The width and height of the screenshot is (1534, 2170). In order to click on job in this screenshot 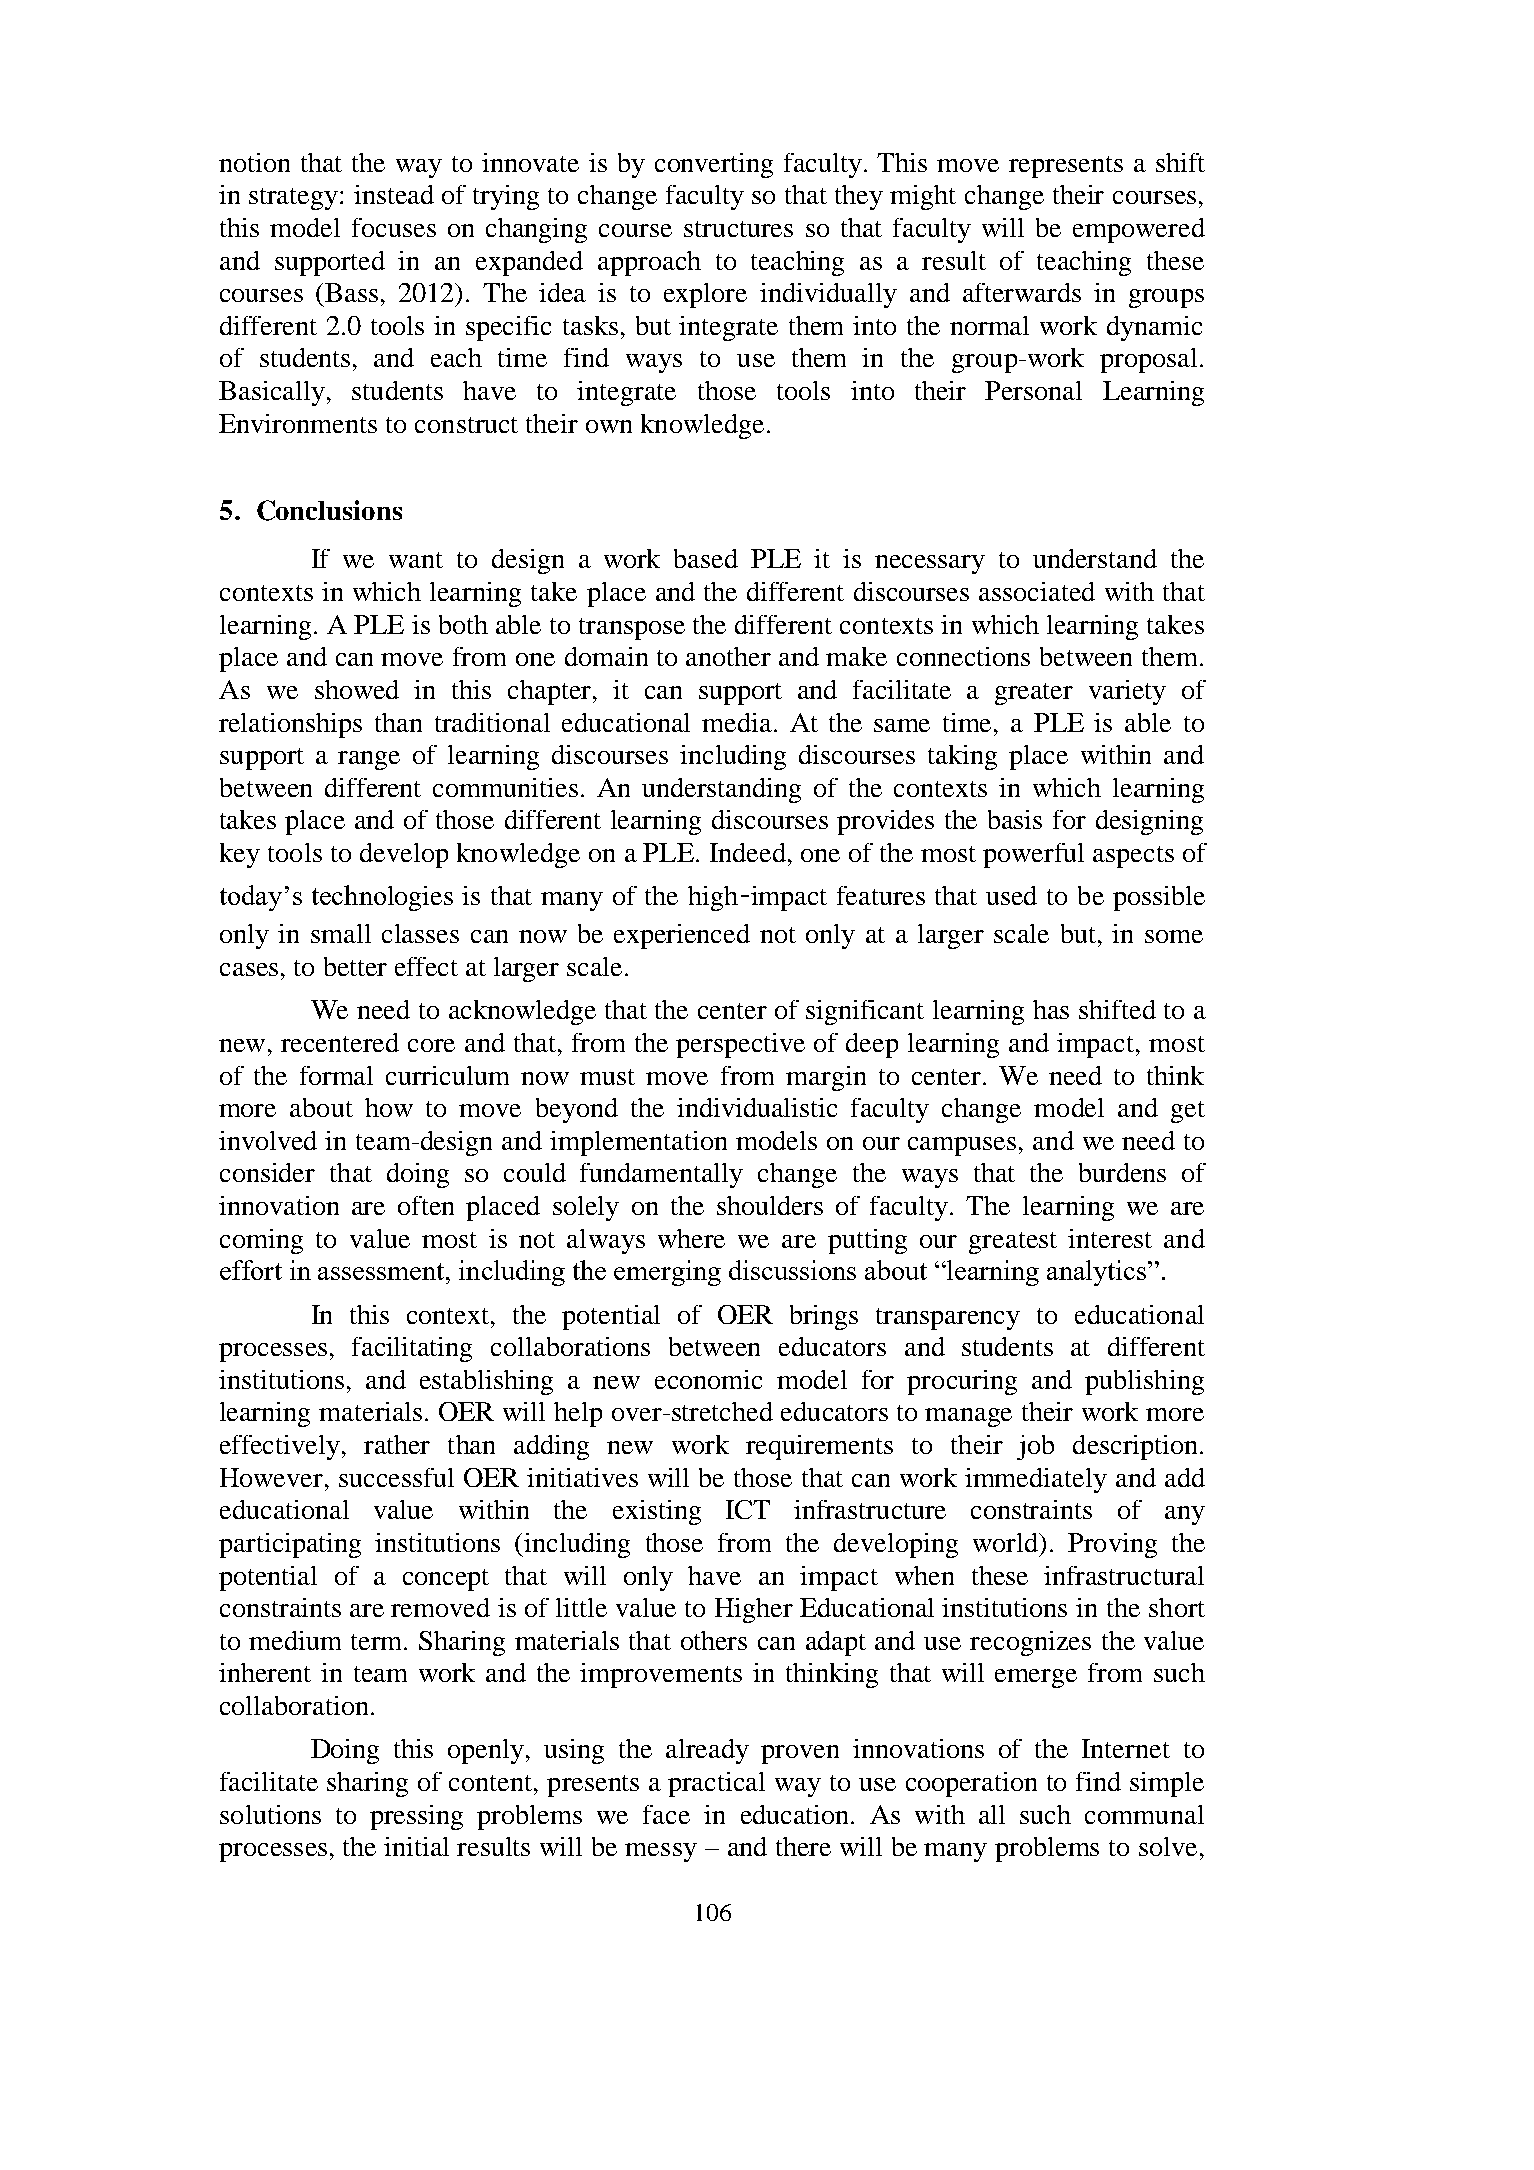, I will do `click(1035, 1447)`.
